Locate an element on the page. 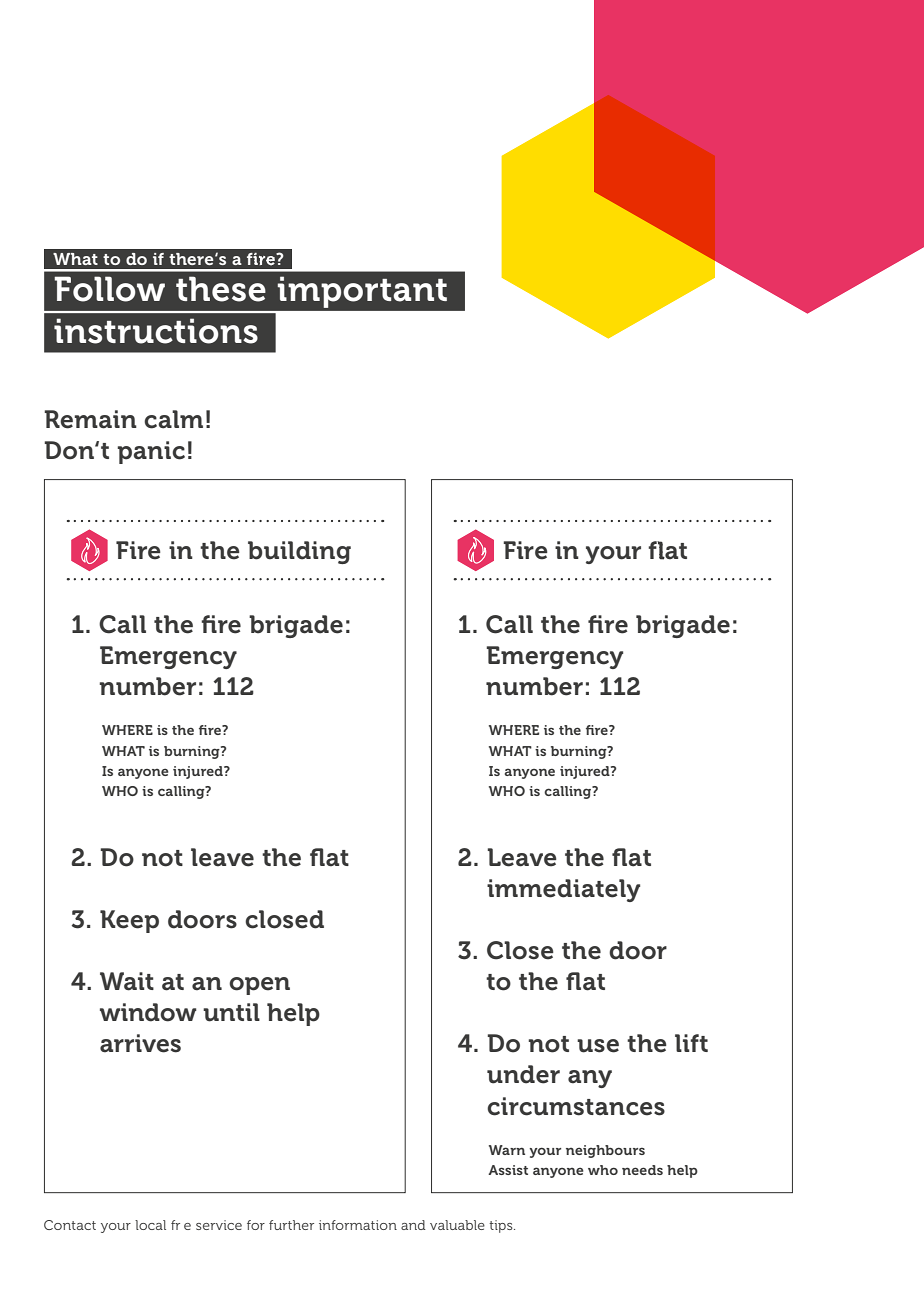 The height and width of the document is (1308, 924). these is located at coordinates (221, 289).
